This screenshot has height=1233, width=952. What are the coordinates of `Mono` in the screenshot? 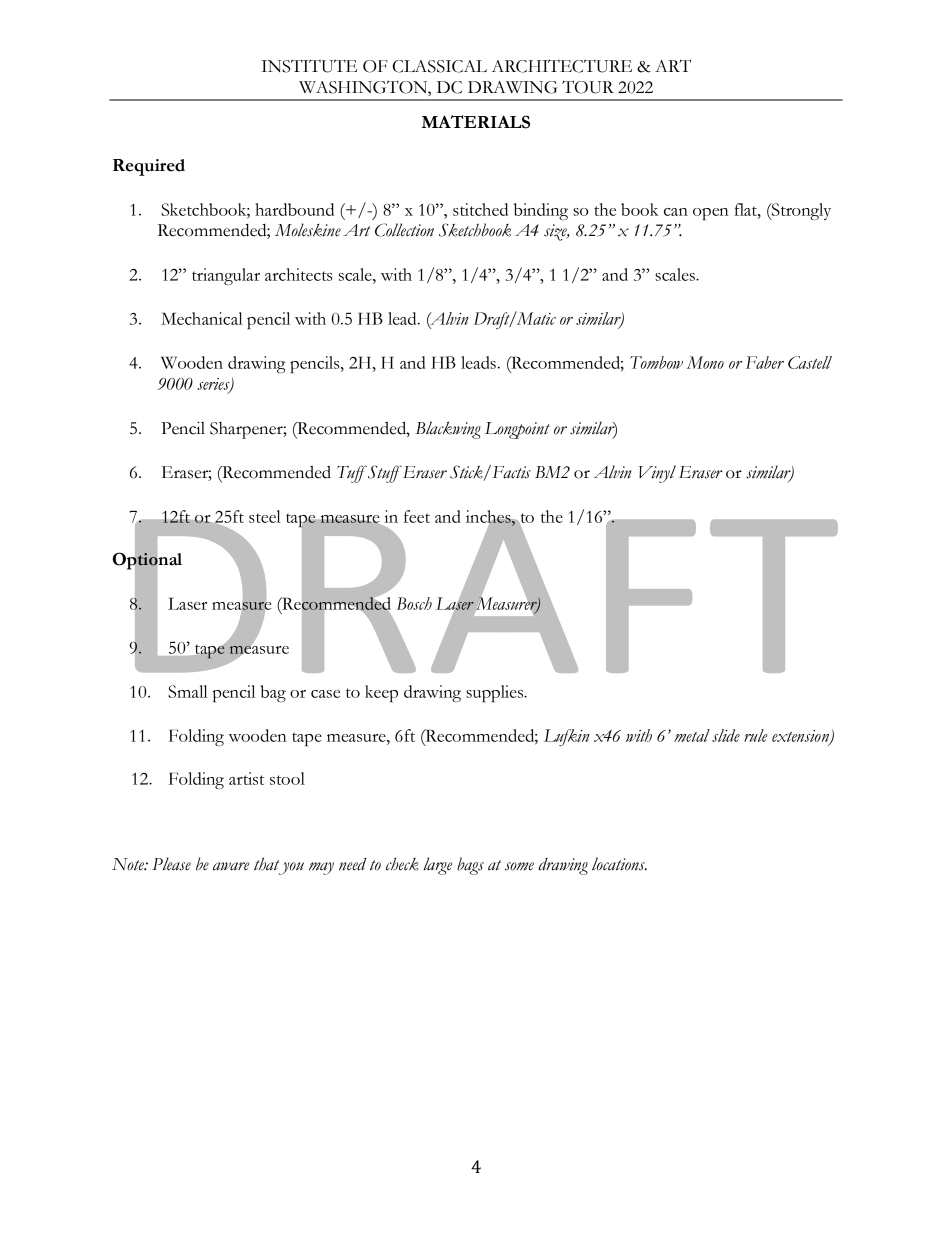 It's located at (705, 362).
